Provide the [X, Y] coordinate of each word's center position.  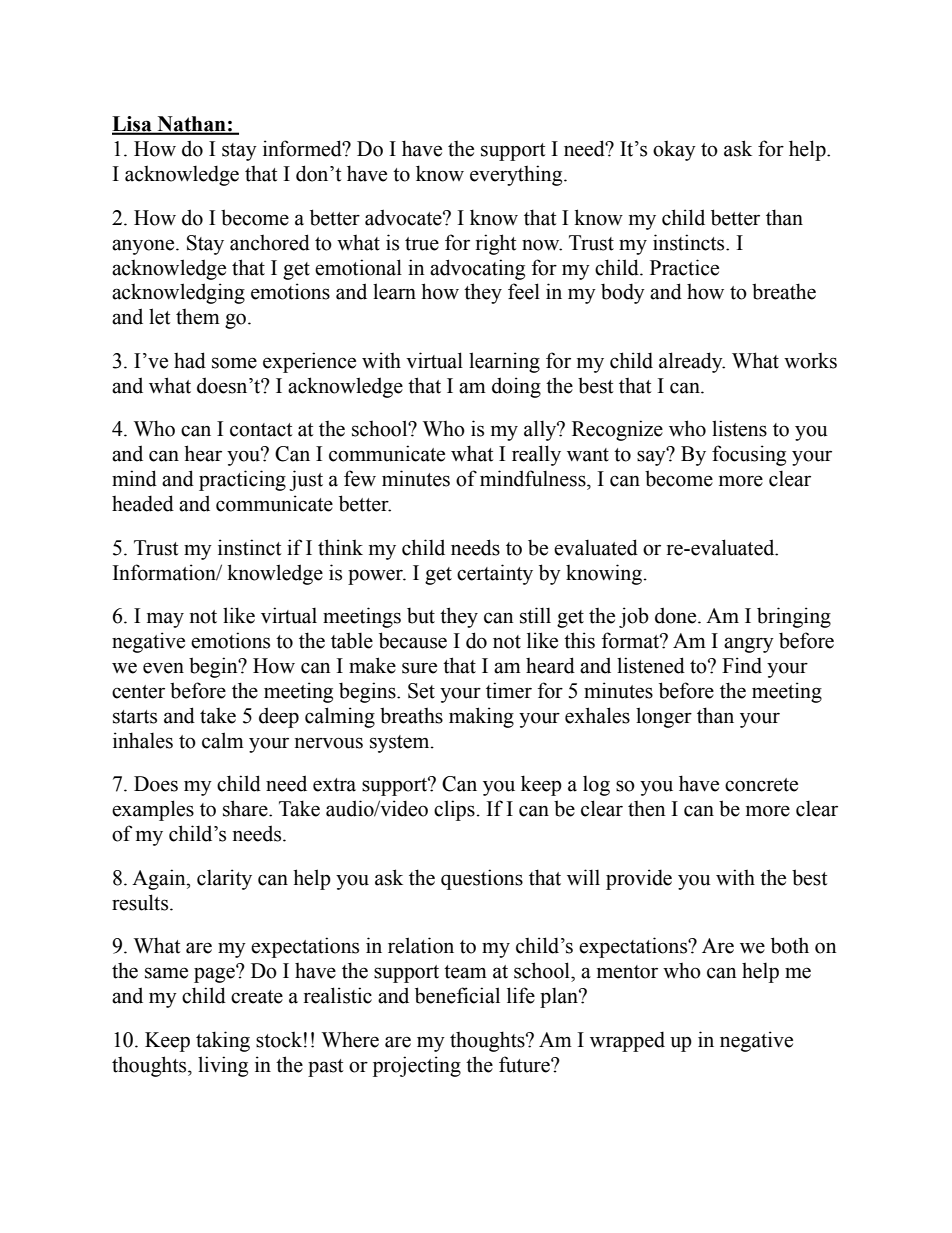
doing [516, 387]
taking [223, 1041]
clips [454, 810]
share [246, 808]
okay [674, 150]
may [165, 620]
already [692, 362]
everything [517, 175]
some [234, 363]
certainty [495, 574]
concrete [761, 785]
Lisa [133, 125]
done [677, 615]
